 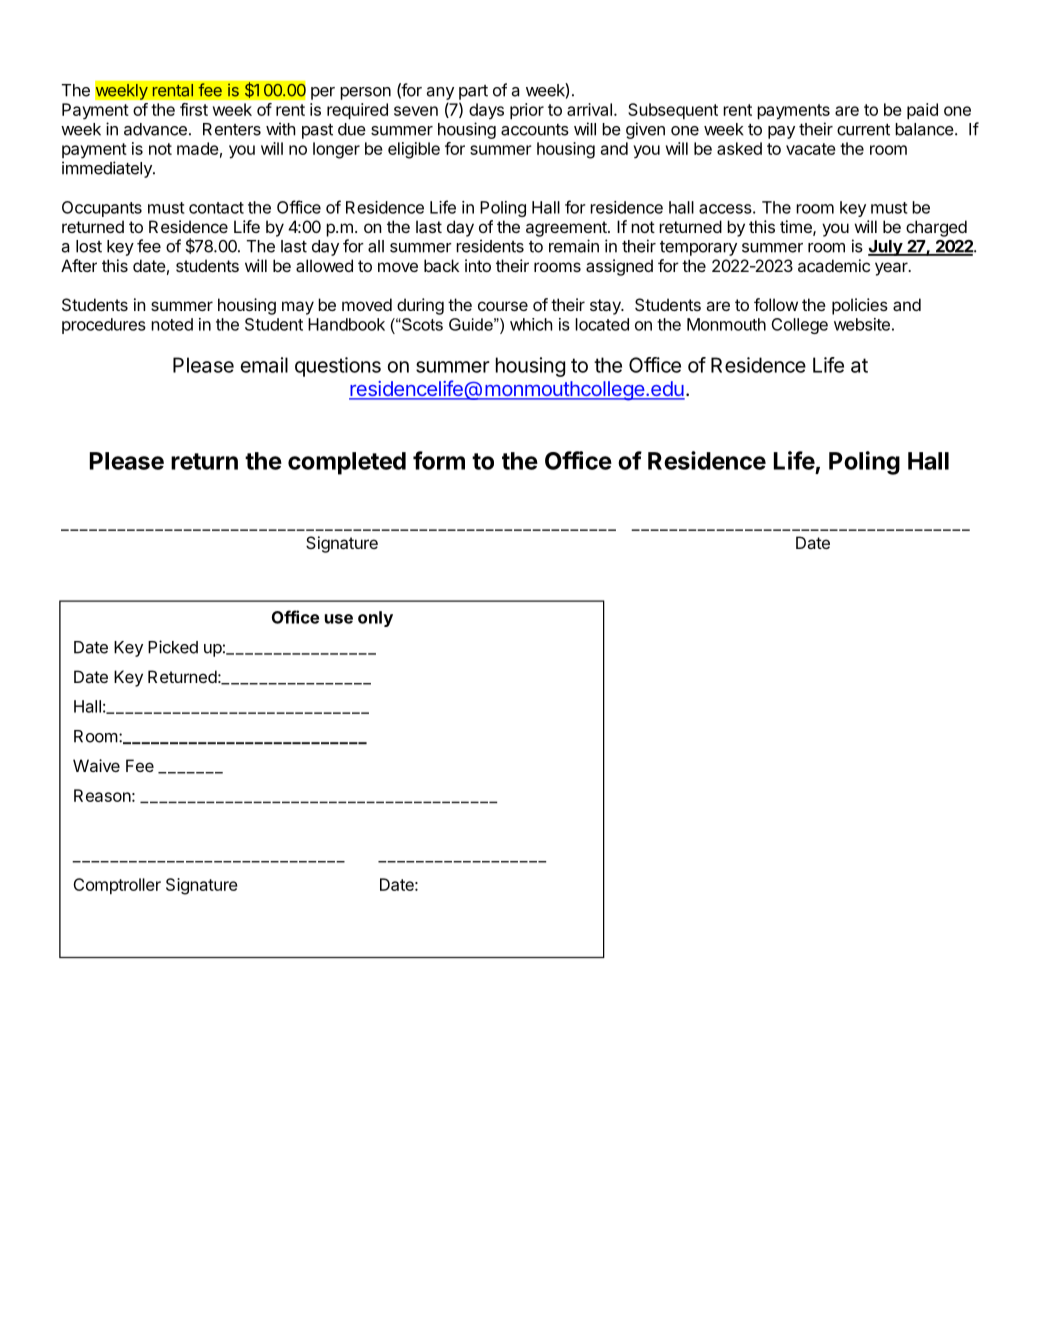 What do you see at coordinates (860, 306) in the screenshot?
I see `policies` at bounding box center [860, 306].
